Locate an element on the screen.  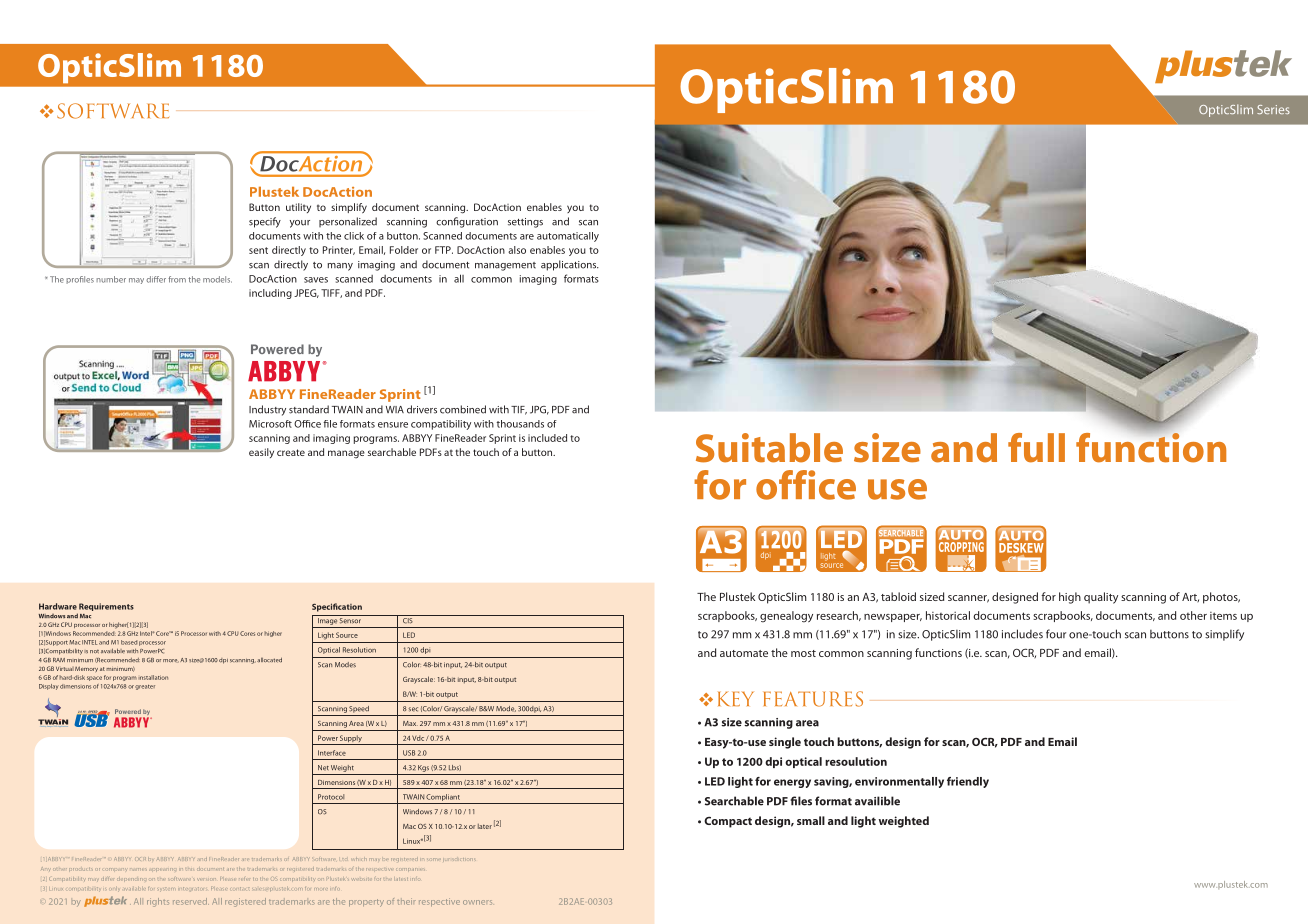
Suitable is located at coordinates (769, 448).
